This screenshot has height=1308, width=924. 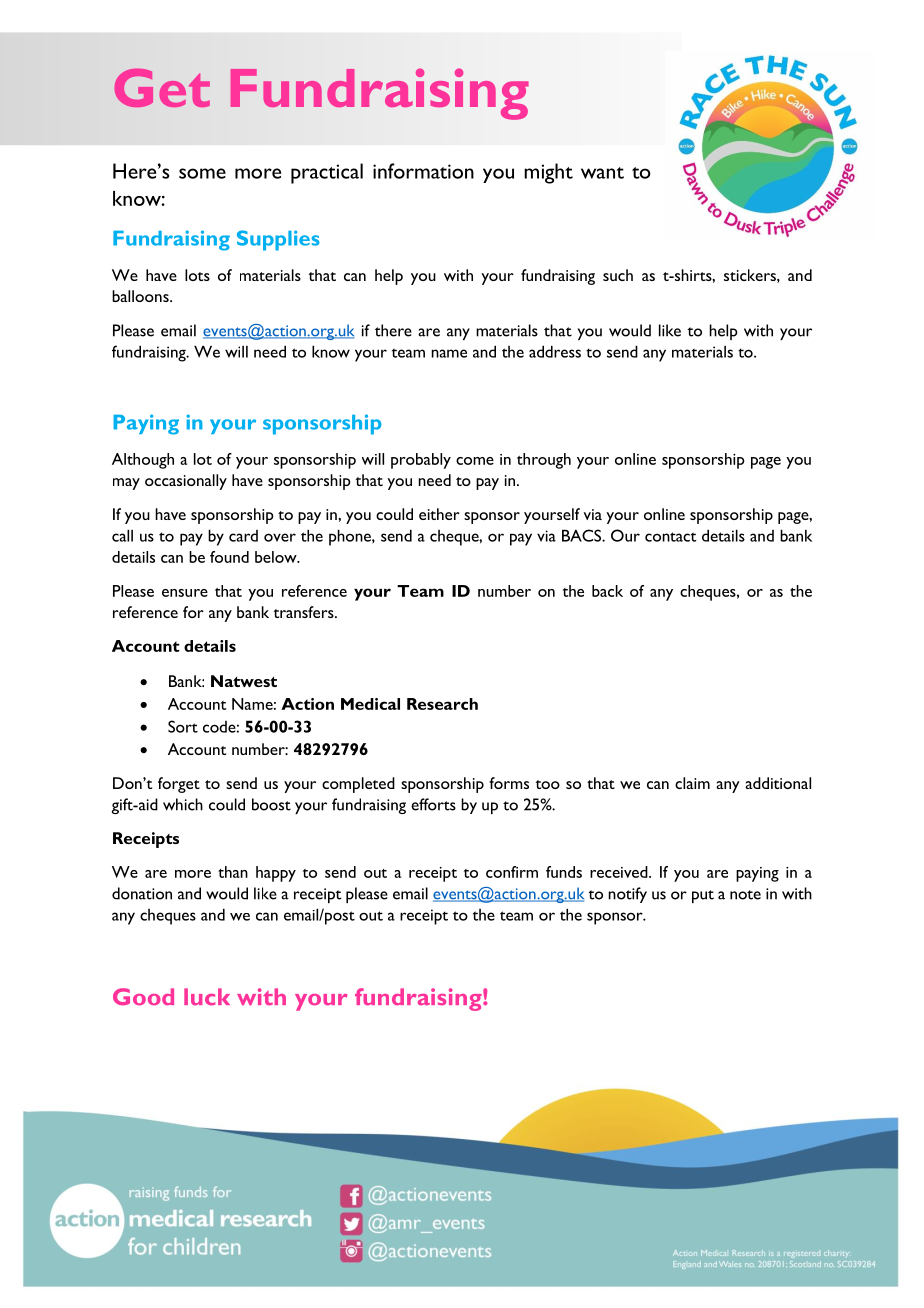 What do you see at coordinates (423, 171) in the screenshot?
I see `information` at bounding box center [423, 171].
